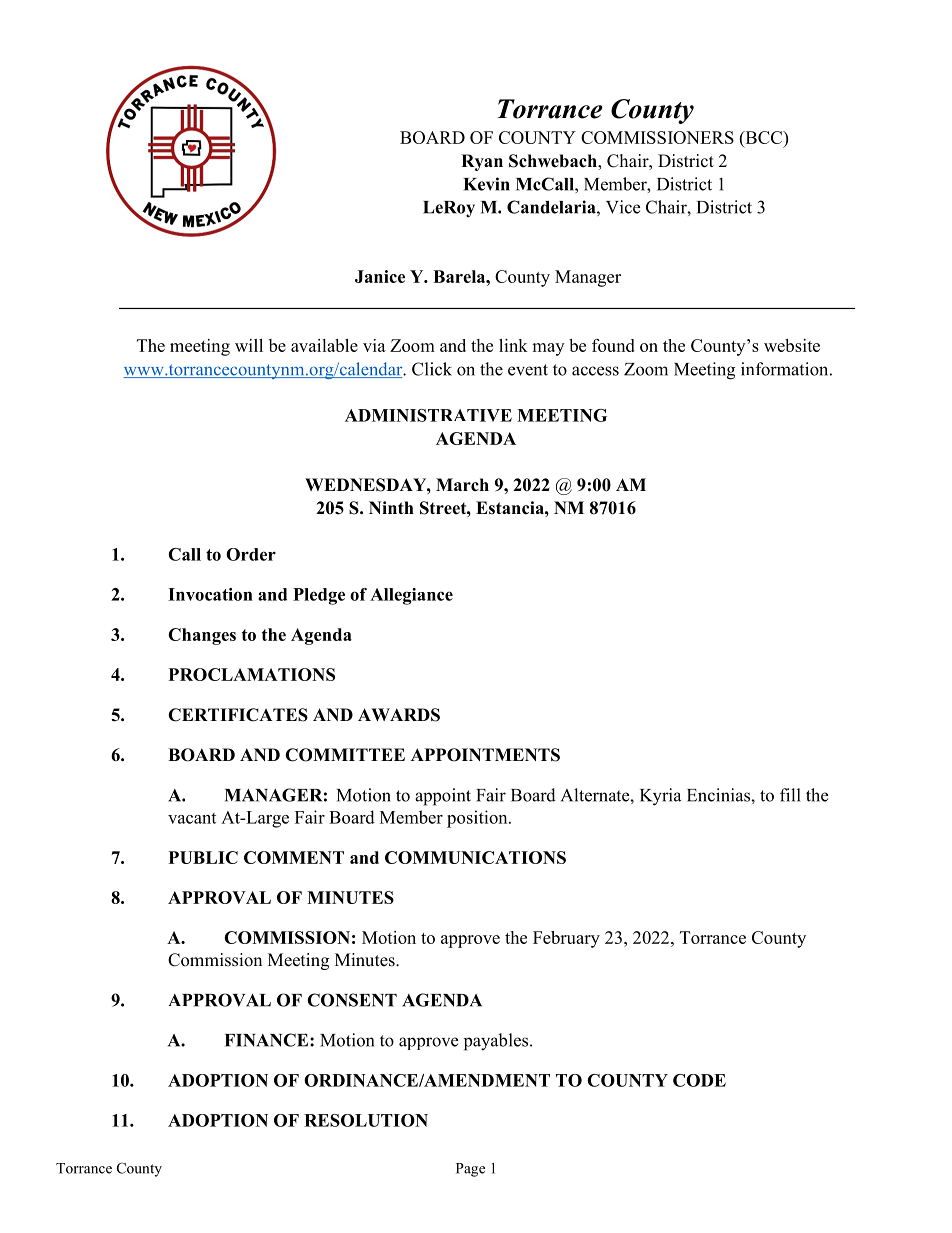 This document has height=1233, width=952. I want to click on RESOLUTION, so click(366, 1120).
